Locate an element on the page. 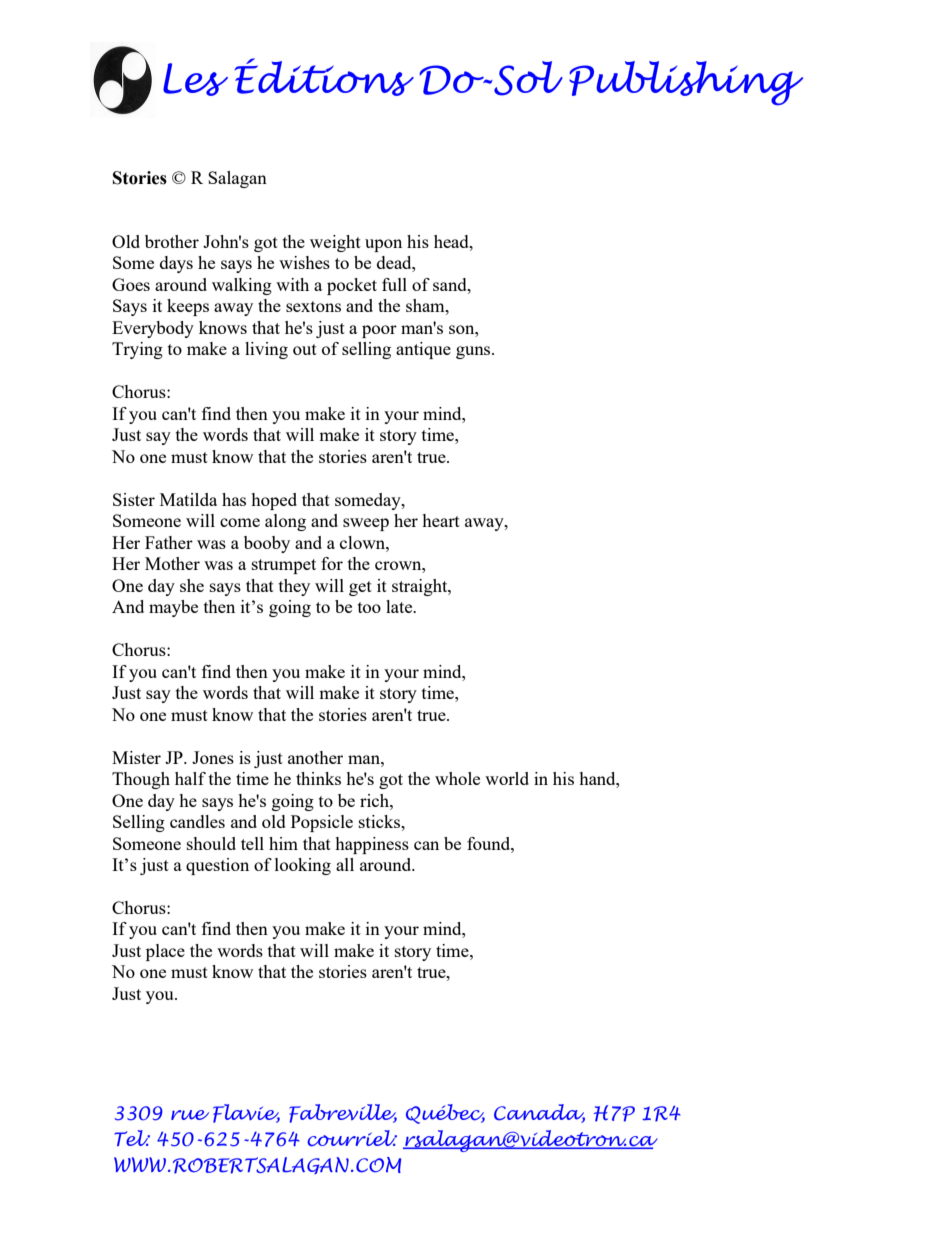  guns is located at coordinates (474, 352).
